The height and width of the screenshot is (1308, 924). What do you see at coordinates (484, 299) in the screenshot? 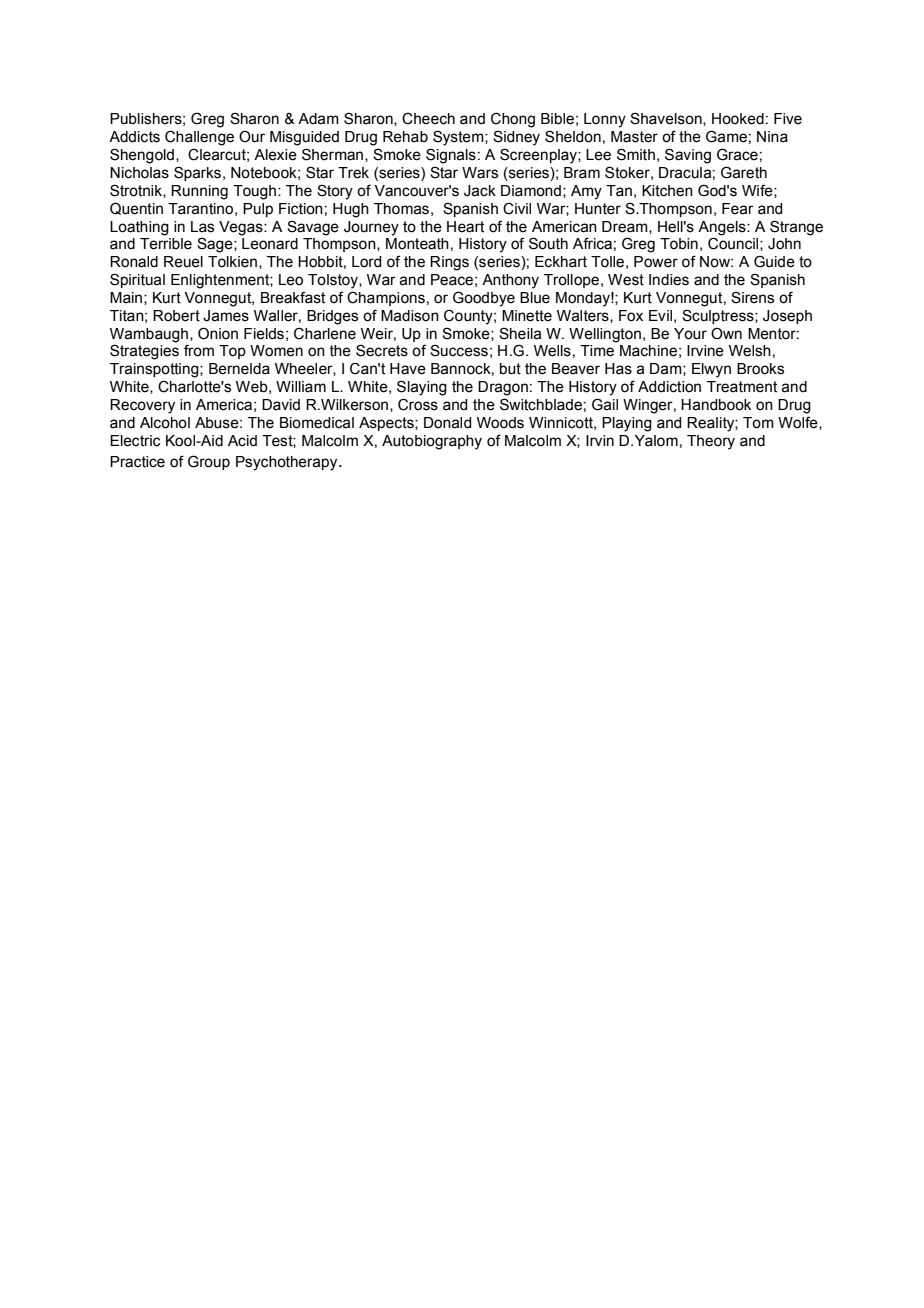
I see `Goodbye` at bounding box center [484, 299].
